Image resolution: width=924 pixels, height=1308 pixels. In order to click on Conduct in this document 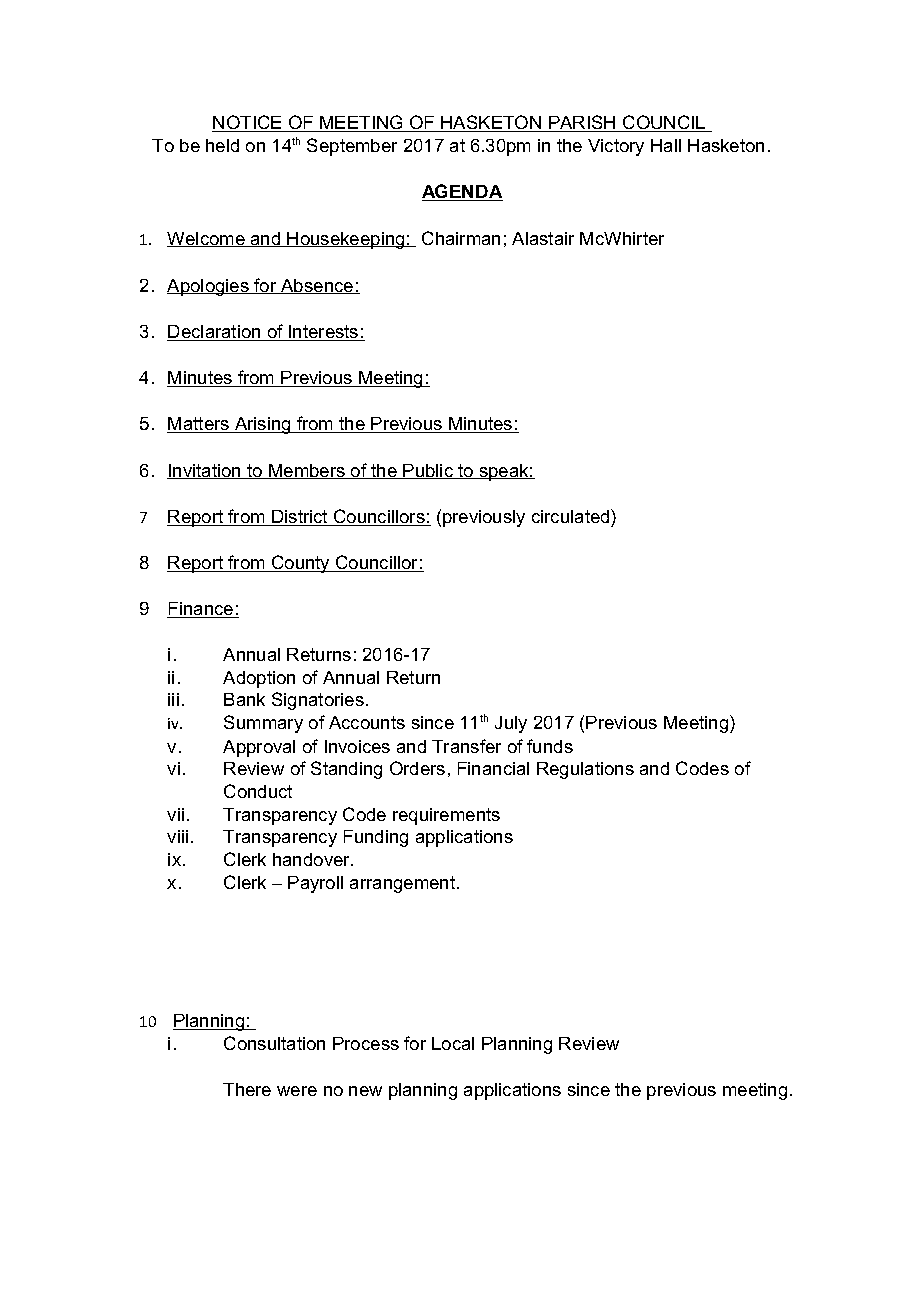, I will do `click(258, 791)`.
